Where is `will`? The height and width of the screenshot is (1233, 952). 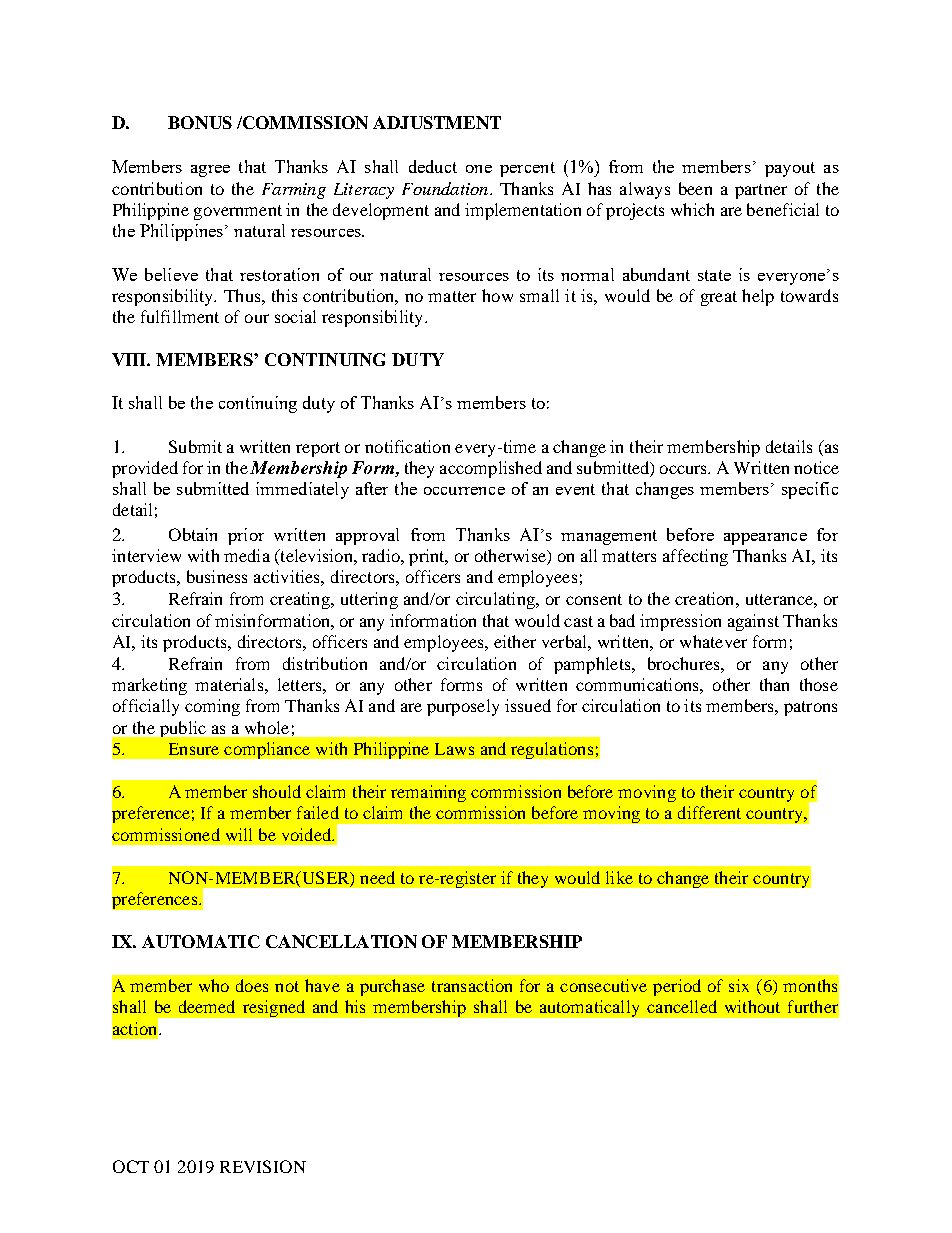 will is located at coordinates (239, 834).
